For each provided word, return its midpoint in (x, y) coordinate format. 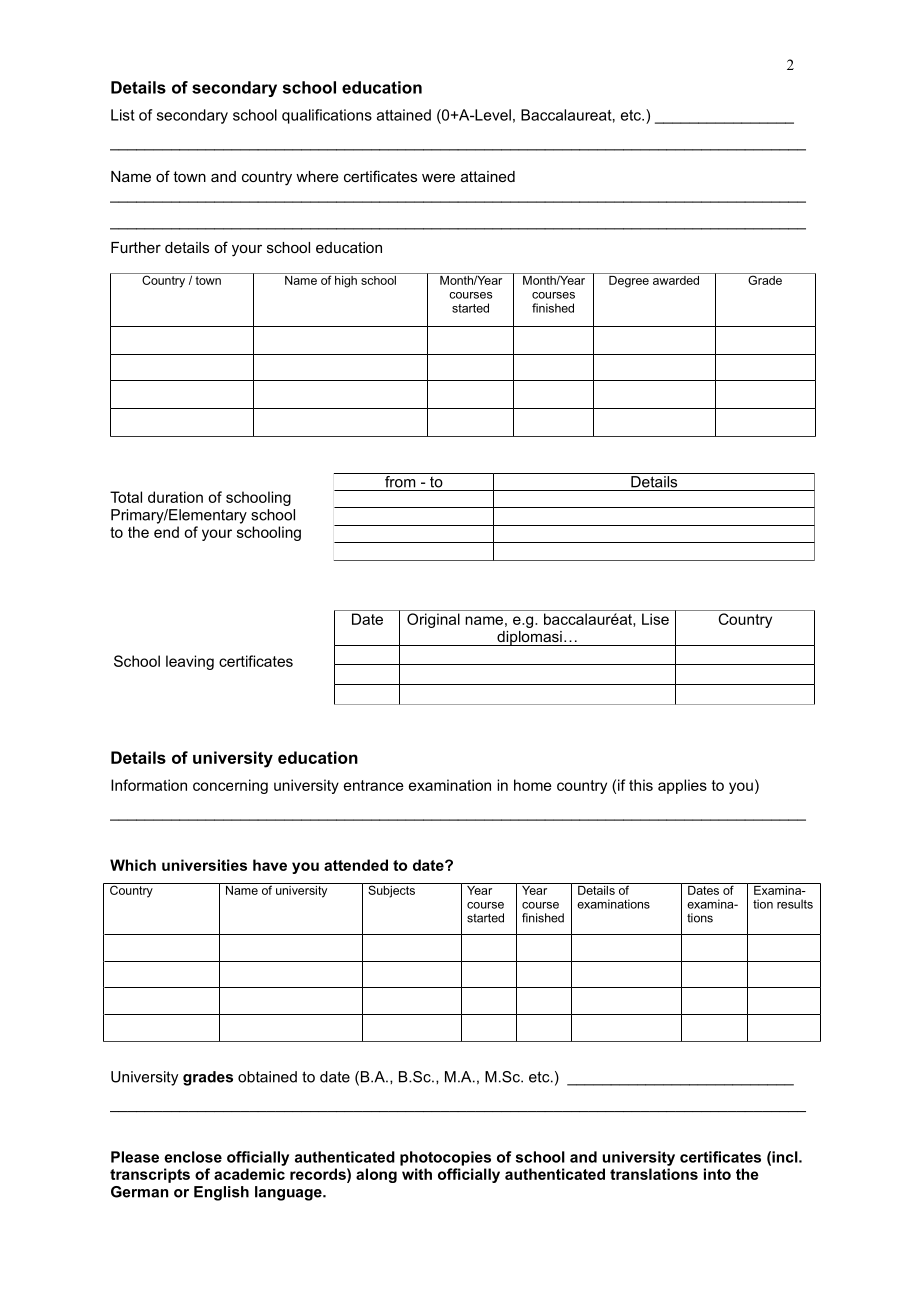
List (123, 115)
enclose (193, 1157)
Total (126, 497)
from (400, 480)
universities (204, 865)
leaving (190, 662)
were (438, 177)
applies (682, 786)
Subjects (391, 890)
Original (433, 620)
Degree (629, 280)
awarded (676, 279)
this (641, 785)
